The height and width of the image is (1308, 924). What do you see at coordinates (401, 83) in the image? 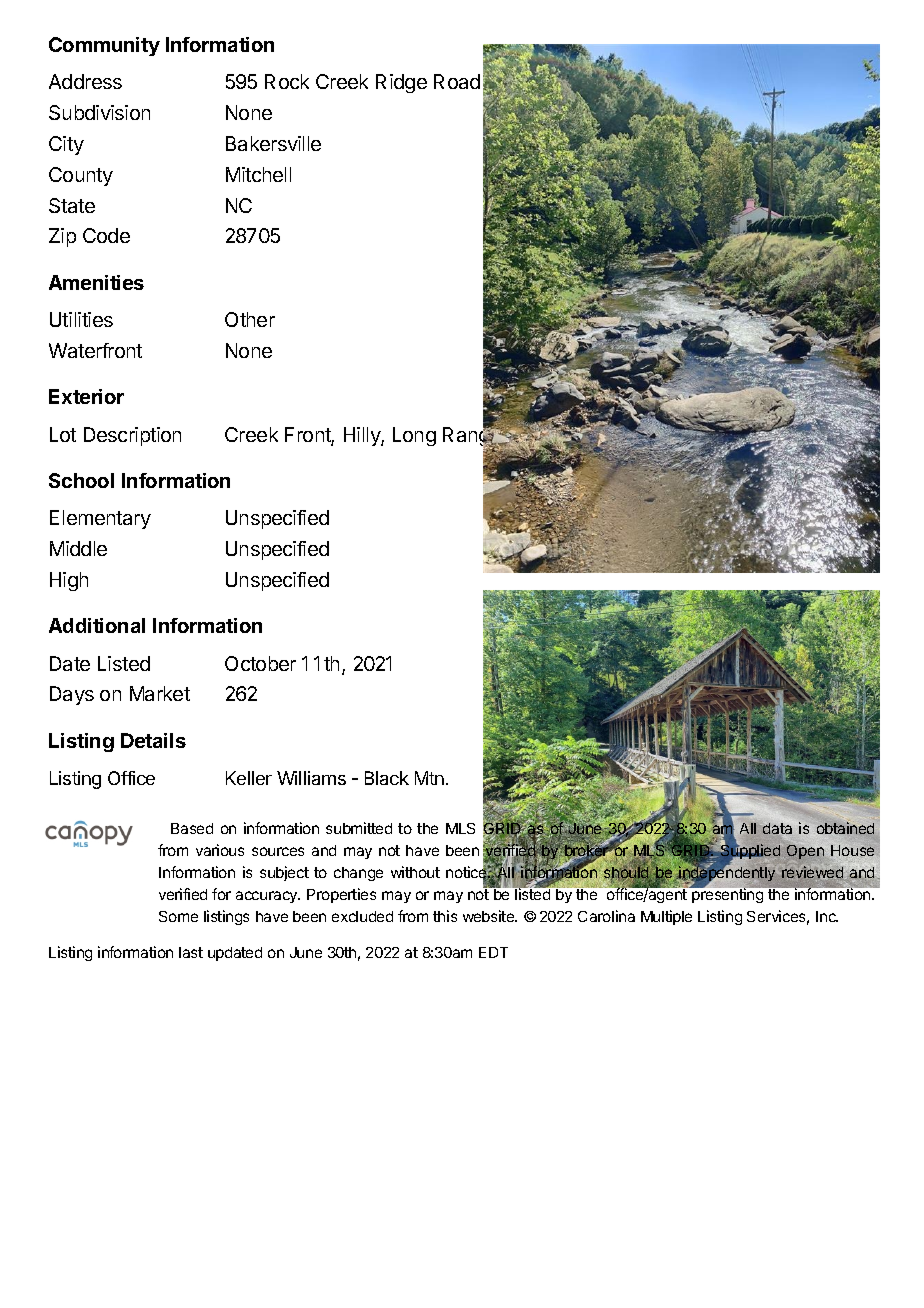
I see `Ridge` at bounding box center [401, 83].
